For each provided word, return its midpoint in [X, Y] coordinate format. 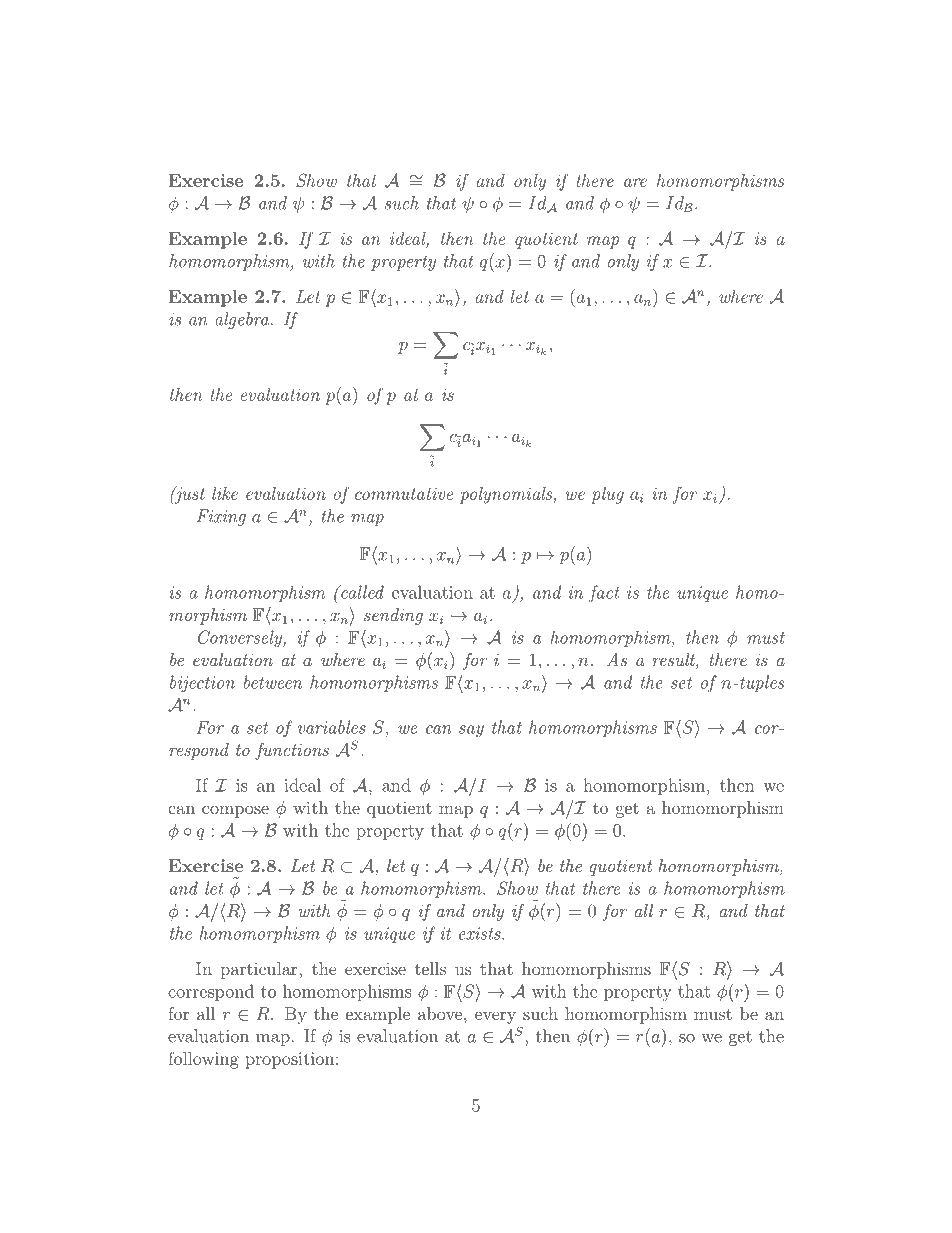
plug [607, 495]
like [225, 493]
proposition [290, 1060]
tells [430, 968]
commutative [404, 494]
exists [481, 933]
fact [604, 594]
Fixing [221, 517]
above [440, 1013]
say [471, 731]
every [495, 1017]
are [635, 182]
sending [393, 616]
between [273, 682]
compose [235, 811]
